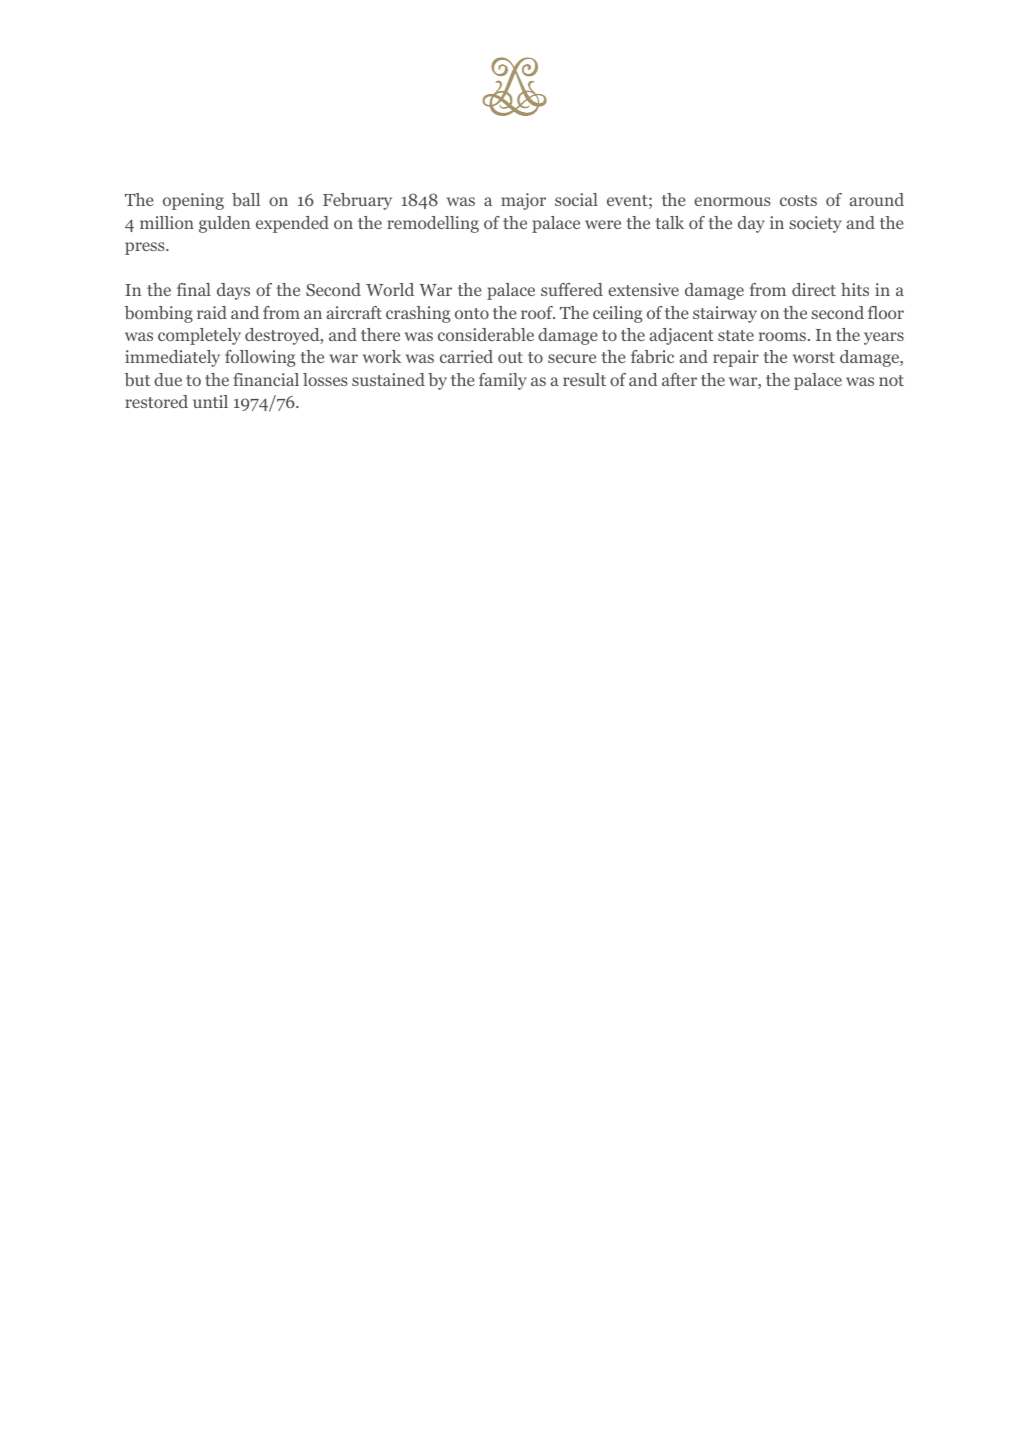 This screenshot has width=1028, height=1454. I want to click on major, so click(523, 201).
